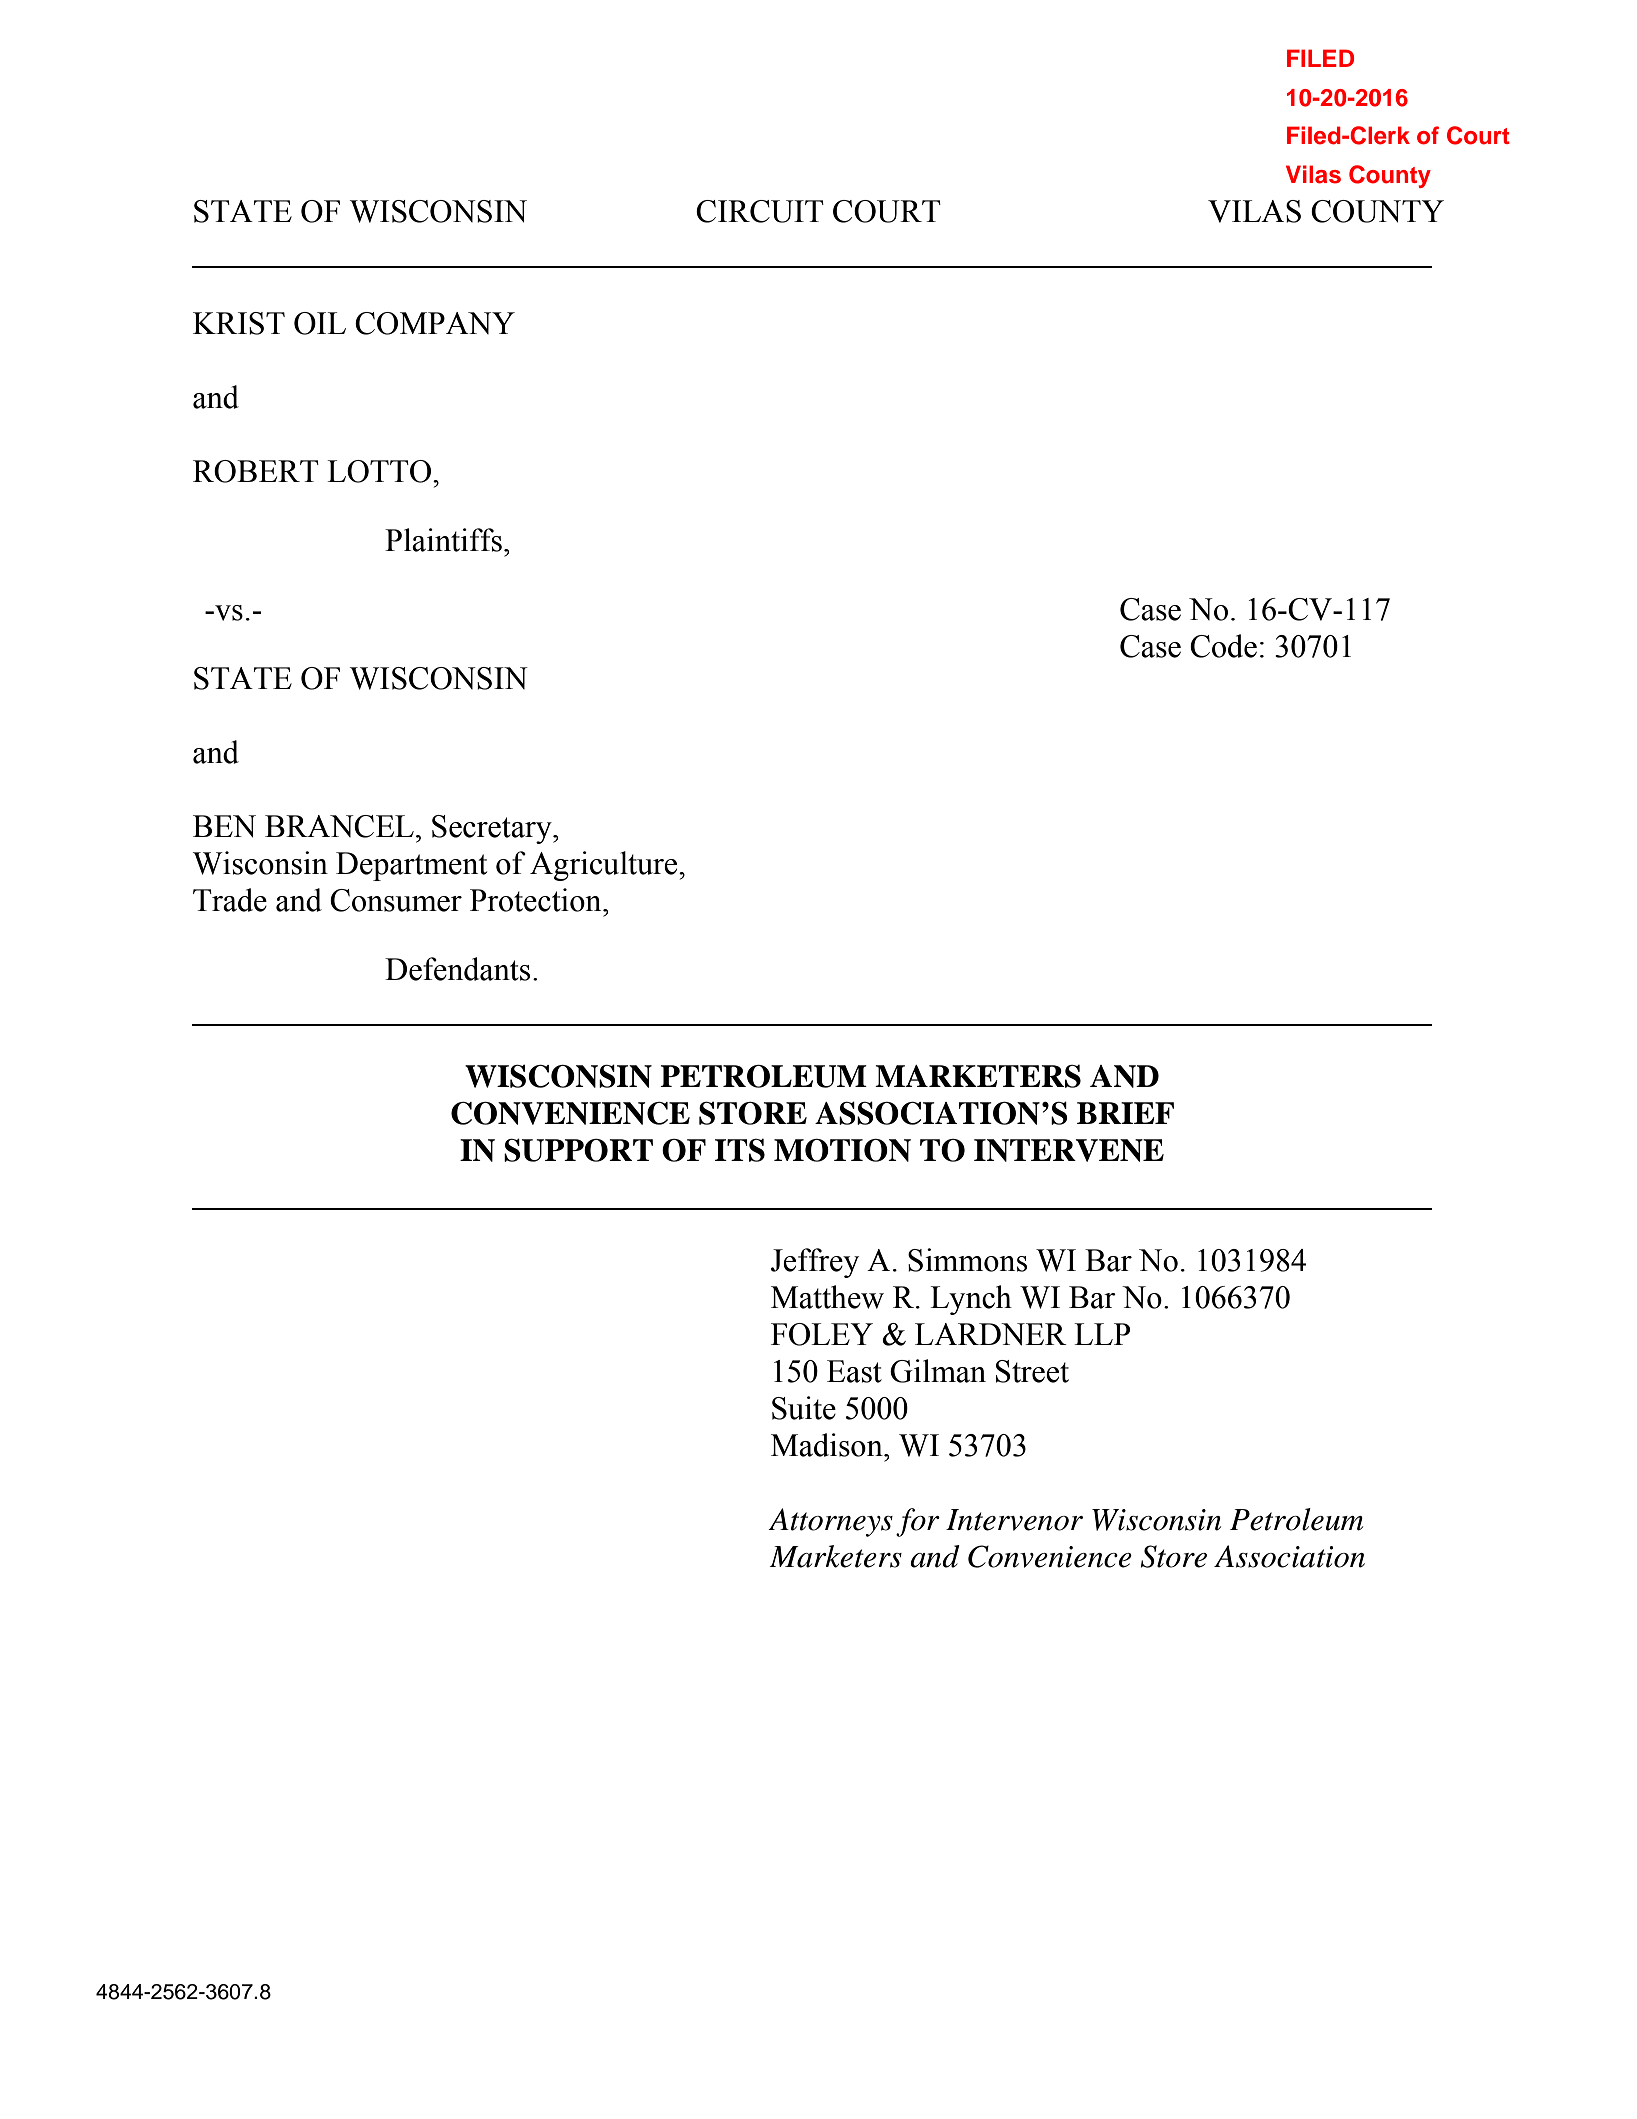 This image has width=1637, height=2119. Describe the element at coordinates (1125, 1113) in the image. I see `BRIEF` at that location.
